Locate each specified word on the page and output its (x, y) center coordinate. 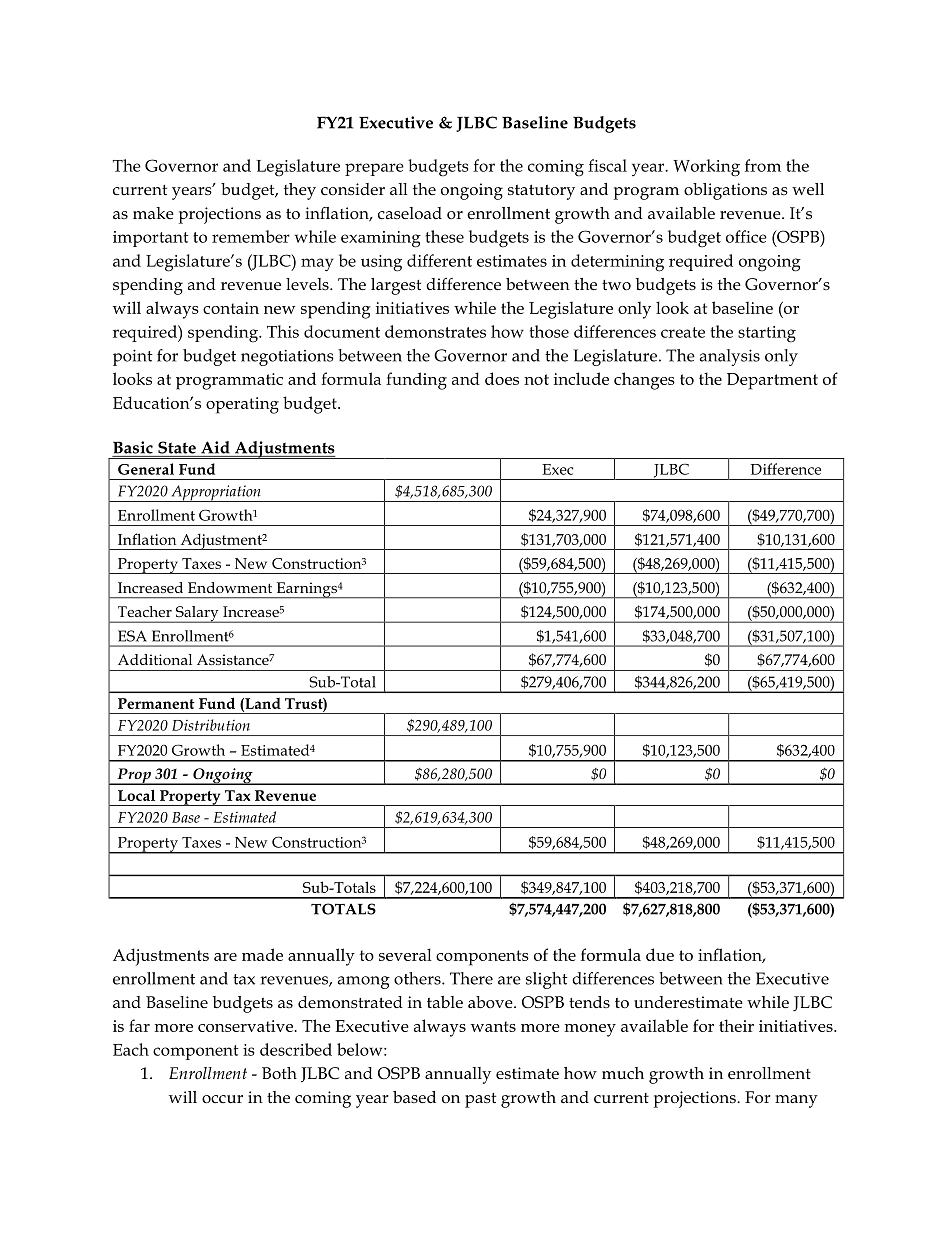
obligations (725, 191)
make (153, 213)
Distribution (211, 725)
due (660, 954)
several (405, 954)
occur (222, 1099)
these (445, 236)
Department (772, 381)
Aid (215, 447)
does (502, 378)
